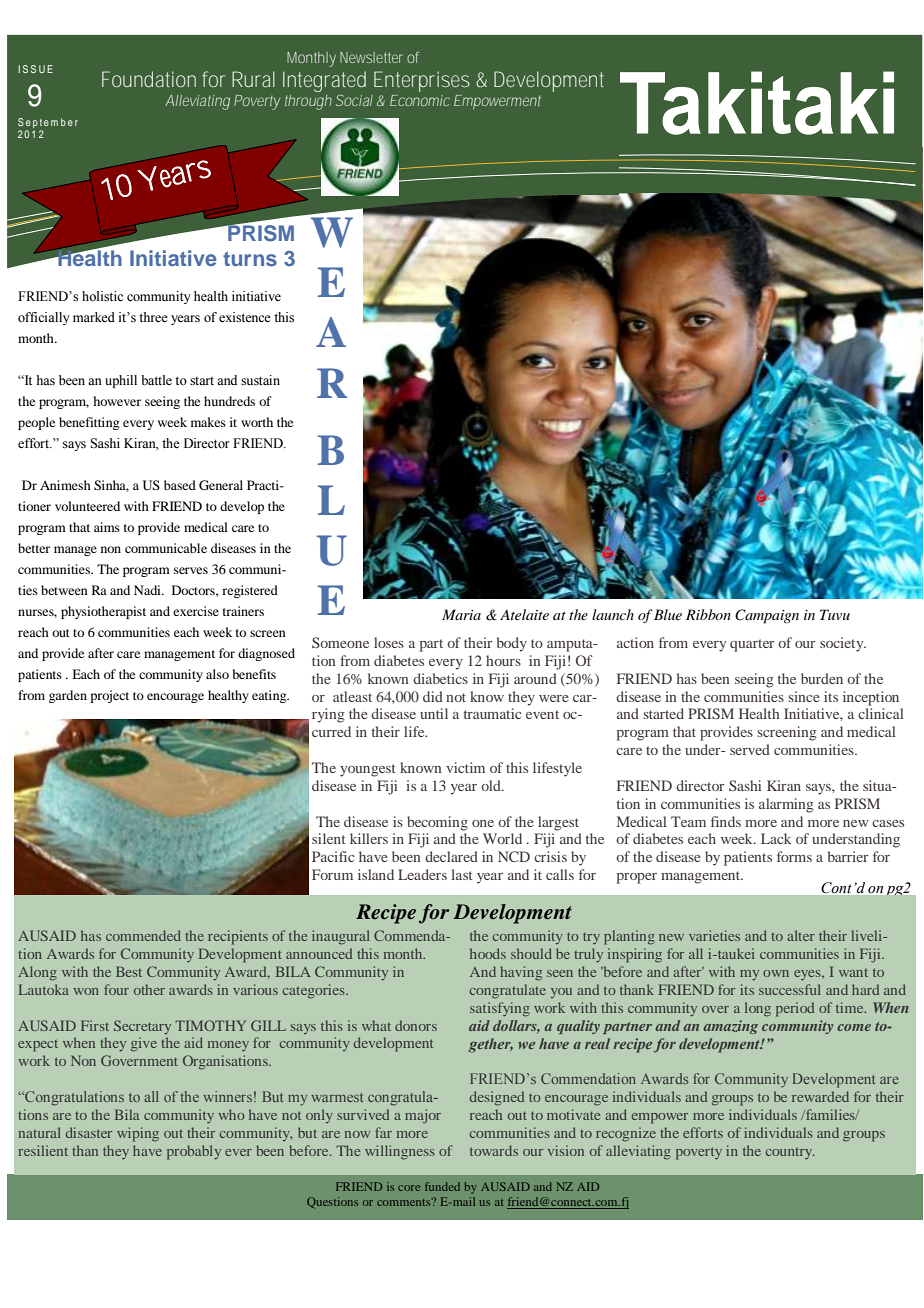 The width and height of the page is (924, 1308). I want to click on project, so click(109, 696).
